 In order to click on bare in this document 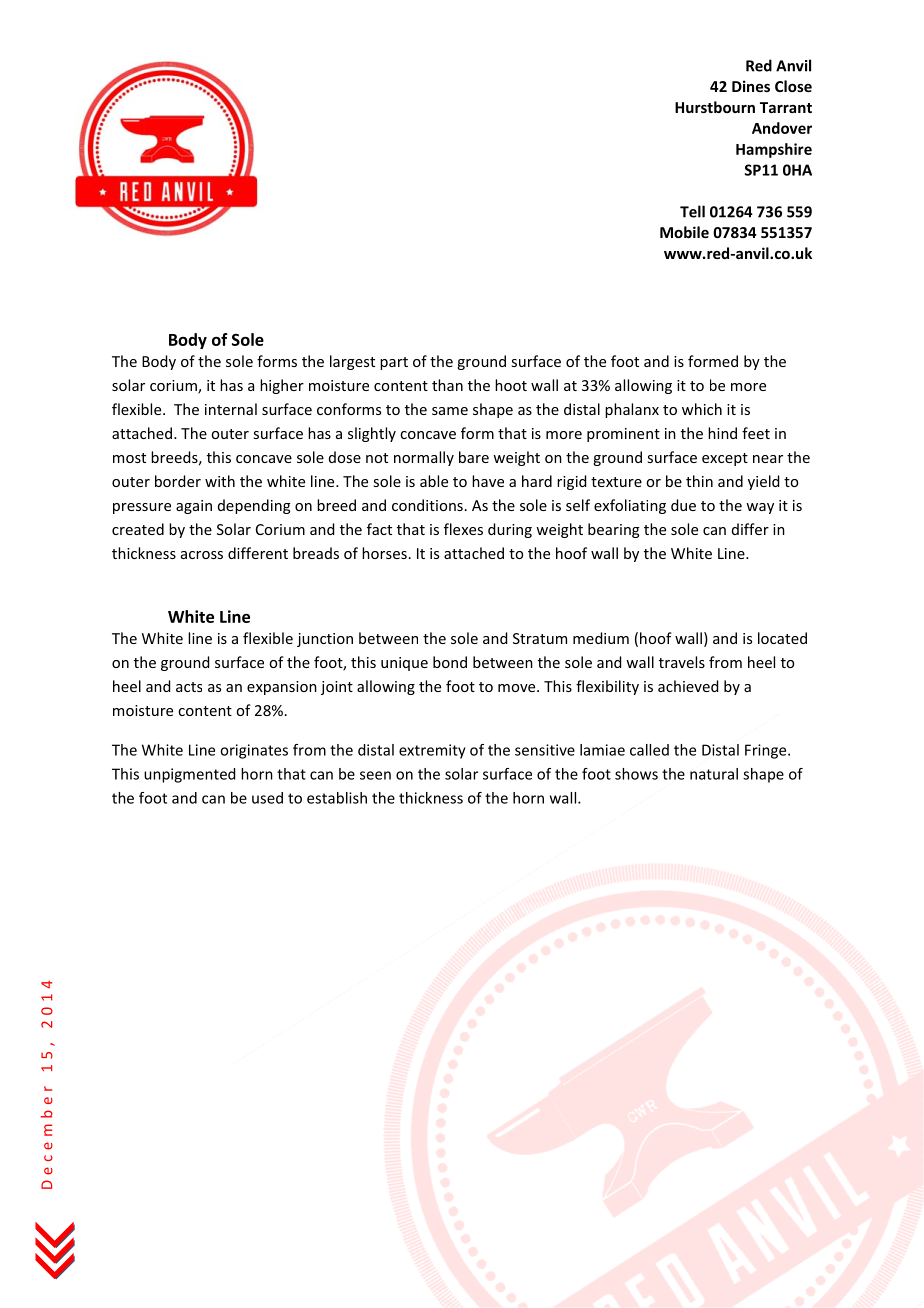, I will do `click(474, 457)`.
